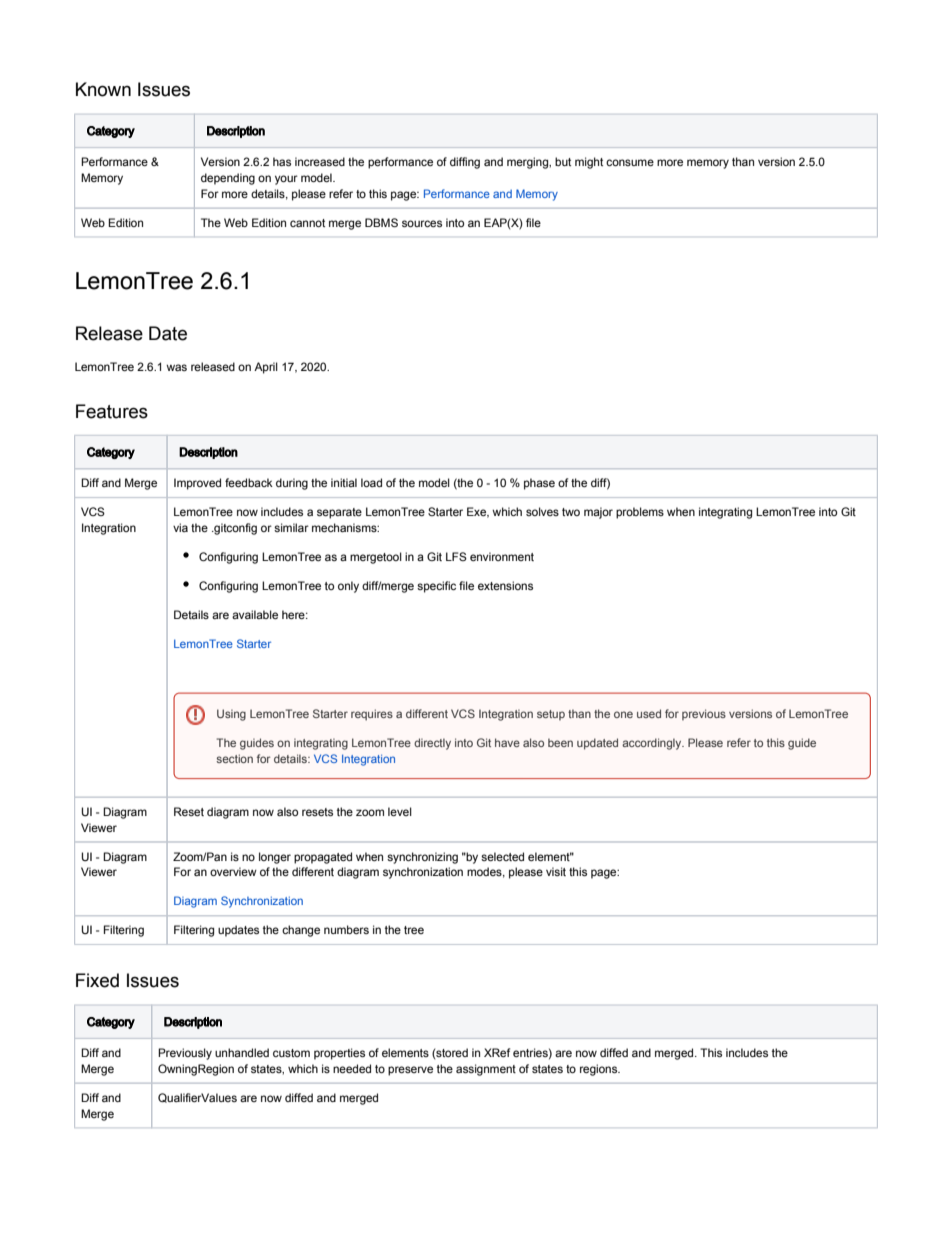 Image resolution: width=952 pixels, height=1233 pixels. I want to click on increased, so click(320, 161).
